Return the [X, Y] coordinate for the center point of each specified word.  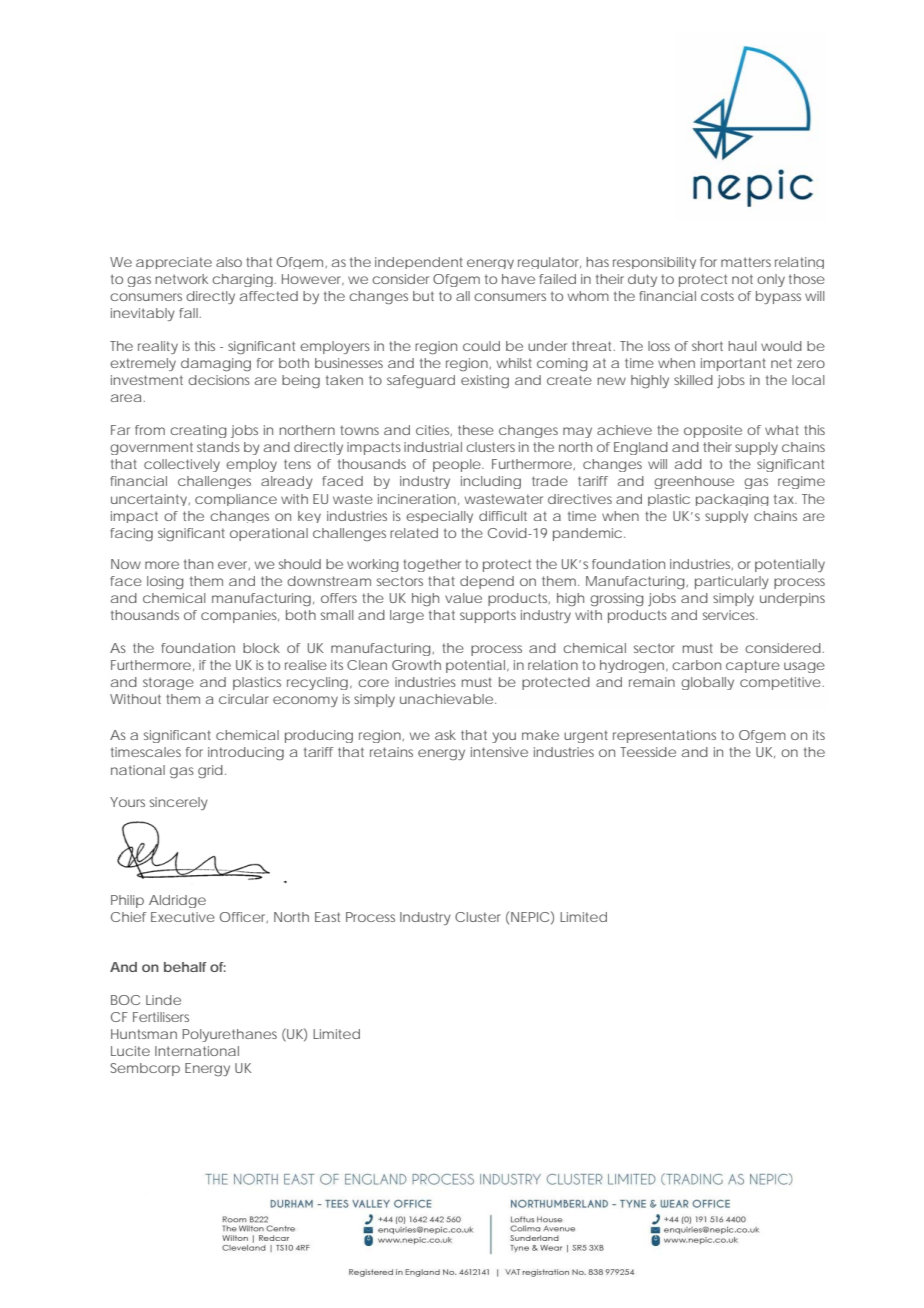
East [327, 917]
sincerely [179, 803]
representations [664, 736]
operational [269, 534]
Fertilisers [161, 1017]
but [423, 296]
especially [439, 517]
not [742, 279]
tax [785, 499]
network [181, 279]
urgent [586, 736]
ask [445, 735]
